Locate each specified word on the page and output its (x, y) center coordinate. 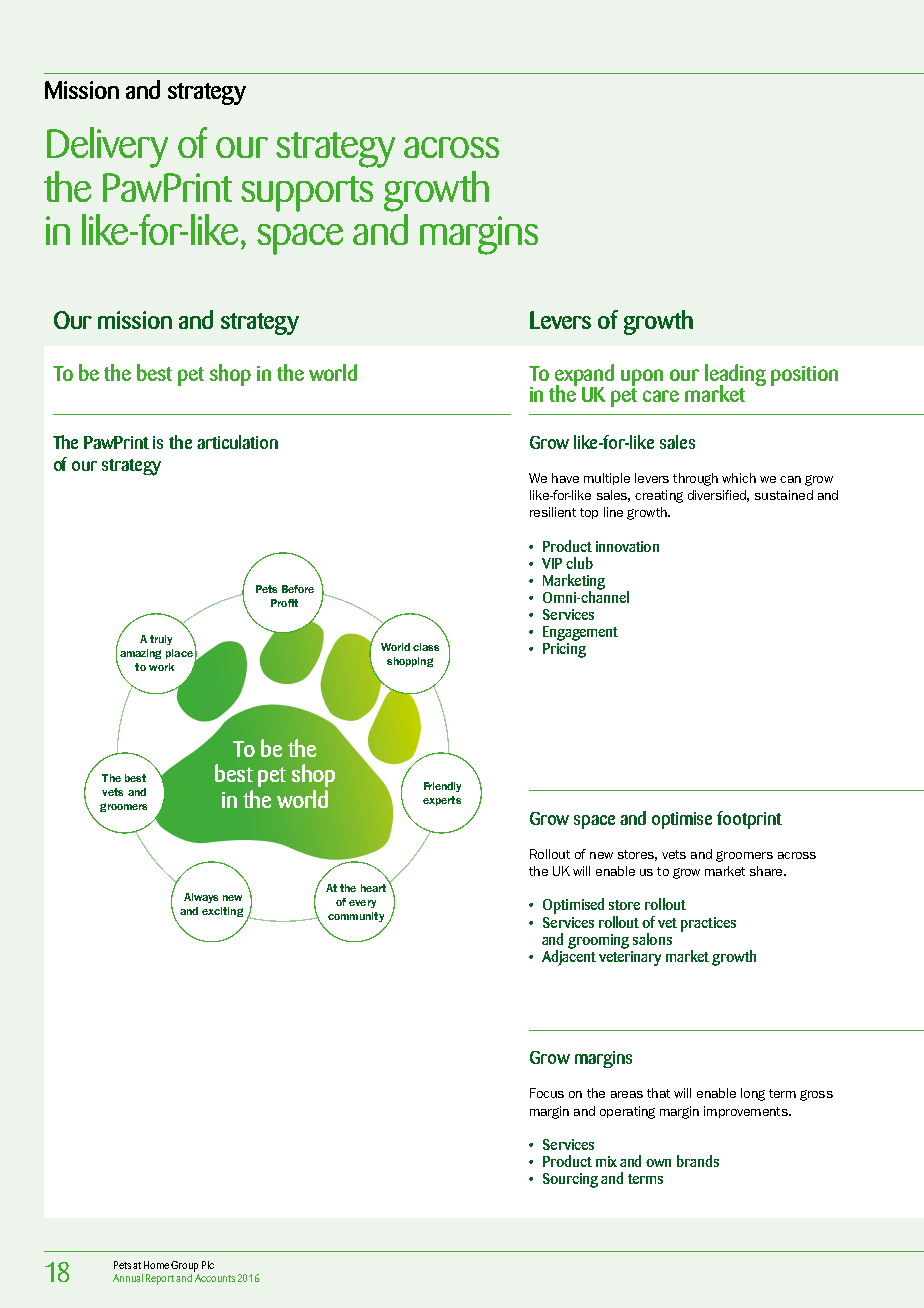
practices (708, 924)
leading (735, 376)
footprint (749, 820)
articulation (237, 442)
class (426, 647)
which (739, 478)
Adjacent (569, 956)
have (565, 478)
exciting (222, 912)
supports (307, 194)
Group (184, 1266)
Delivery (107, 147)
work (161, 667)
